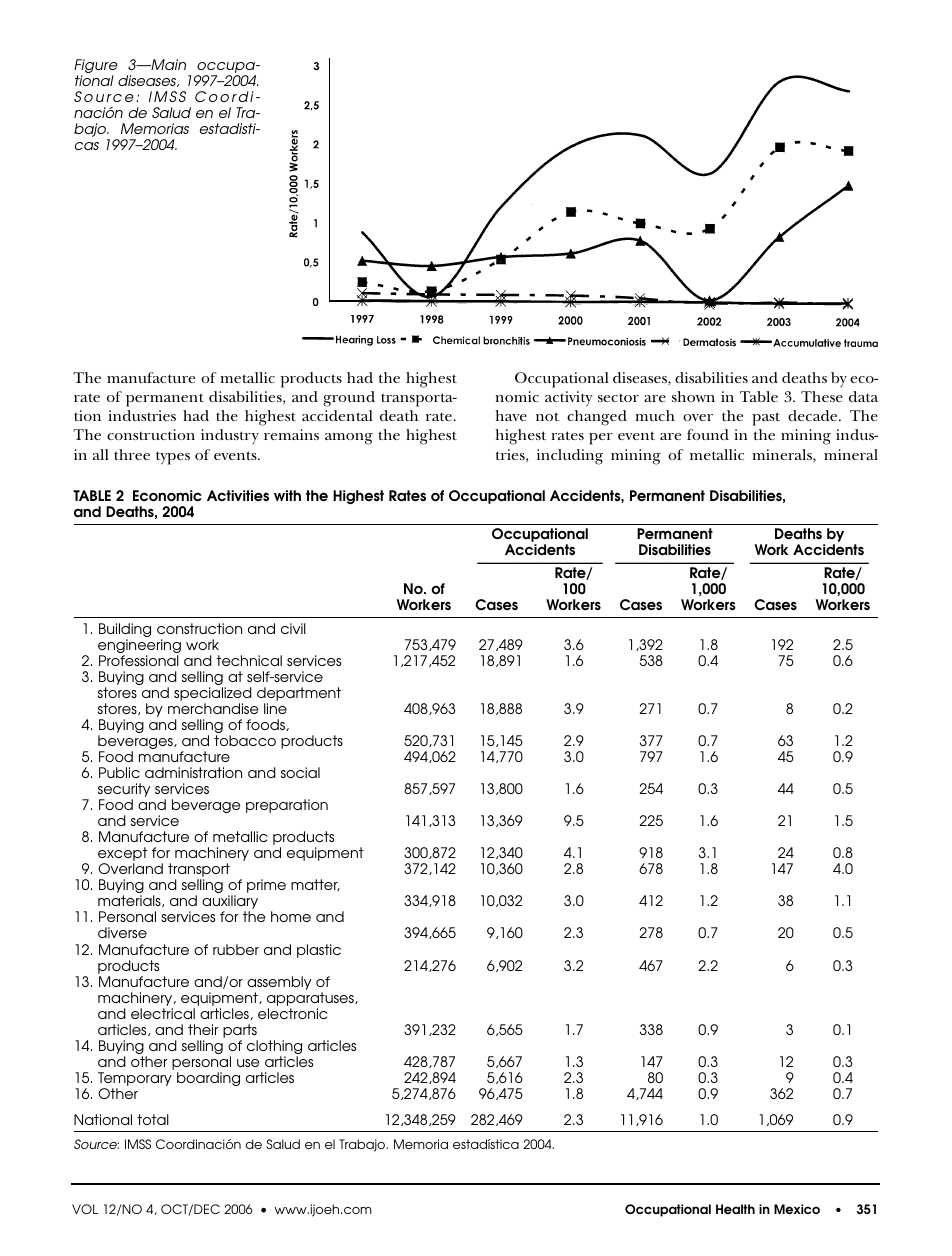 The height and width of the screenshot is (1256, 952). I want to click on clothing, so click(274, 1048).
